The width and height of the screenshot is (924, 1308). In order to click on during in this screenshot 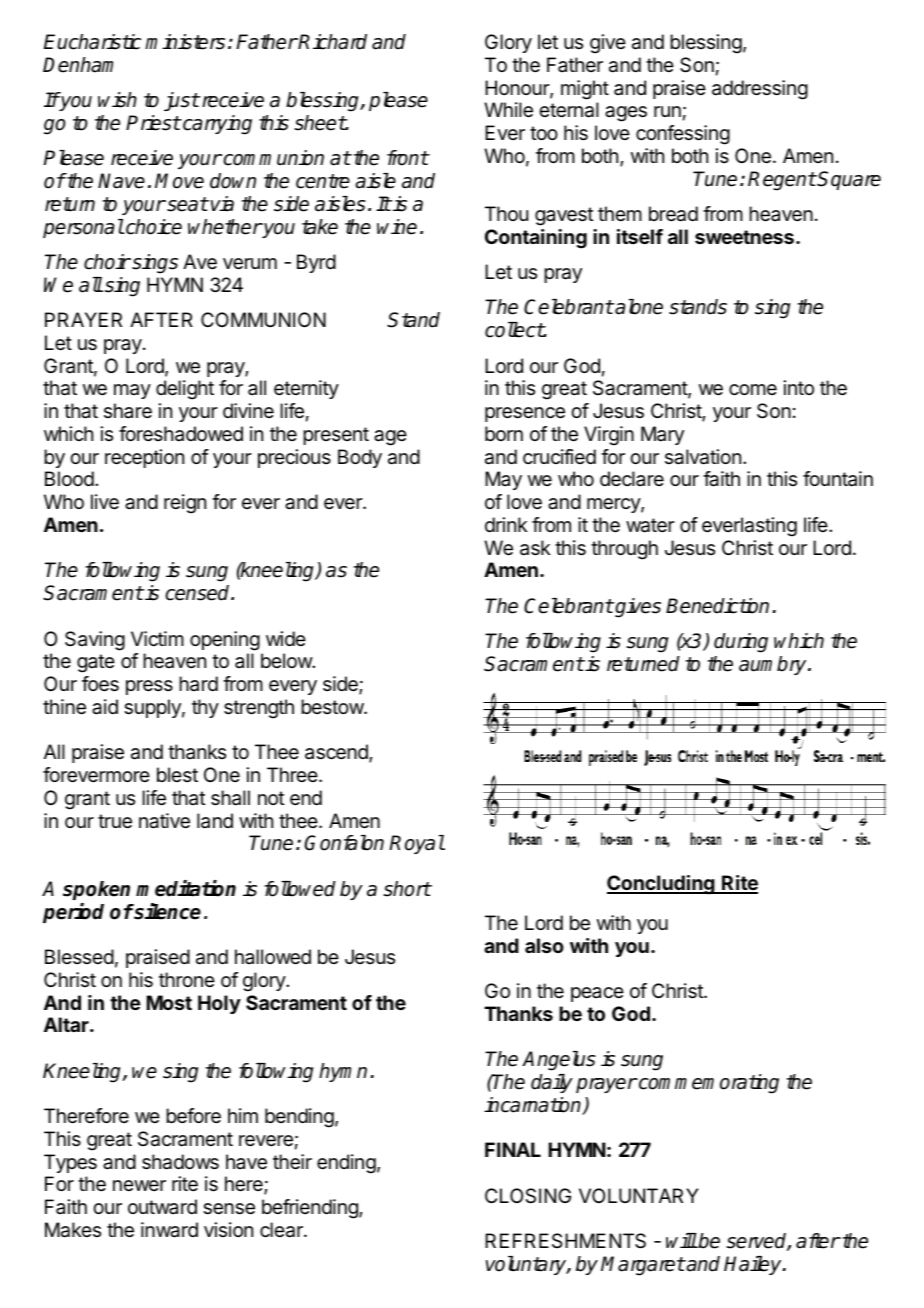, I will do `click(741, 643)`.
